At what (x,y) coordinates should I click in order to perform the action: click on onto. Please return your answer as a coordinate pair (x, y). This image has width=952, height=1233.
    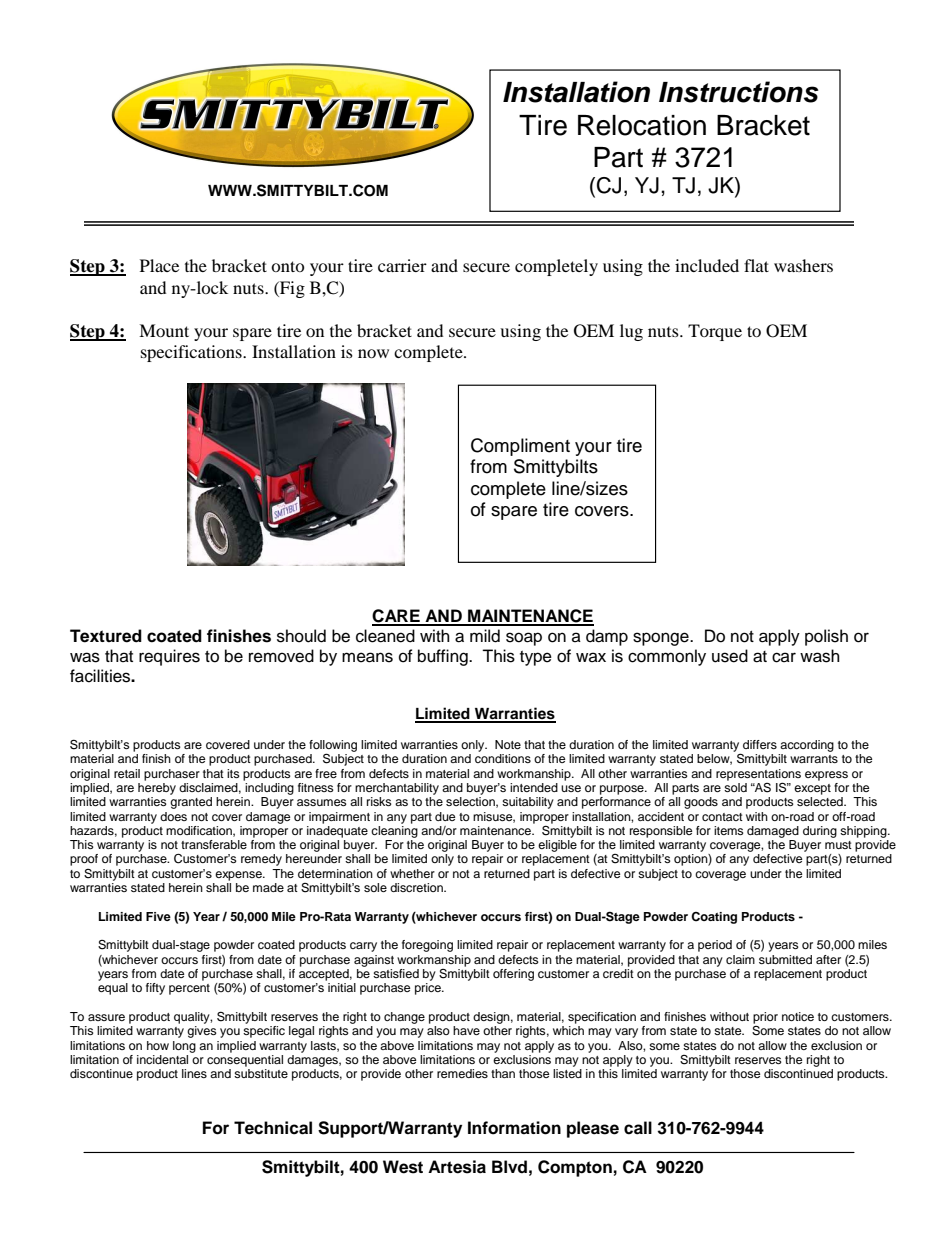
    Looking at the image, I should click on (287, 266).
